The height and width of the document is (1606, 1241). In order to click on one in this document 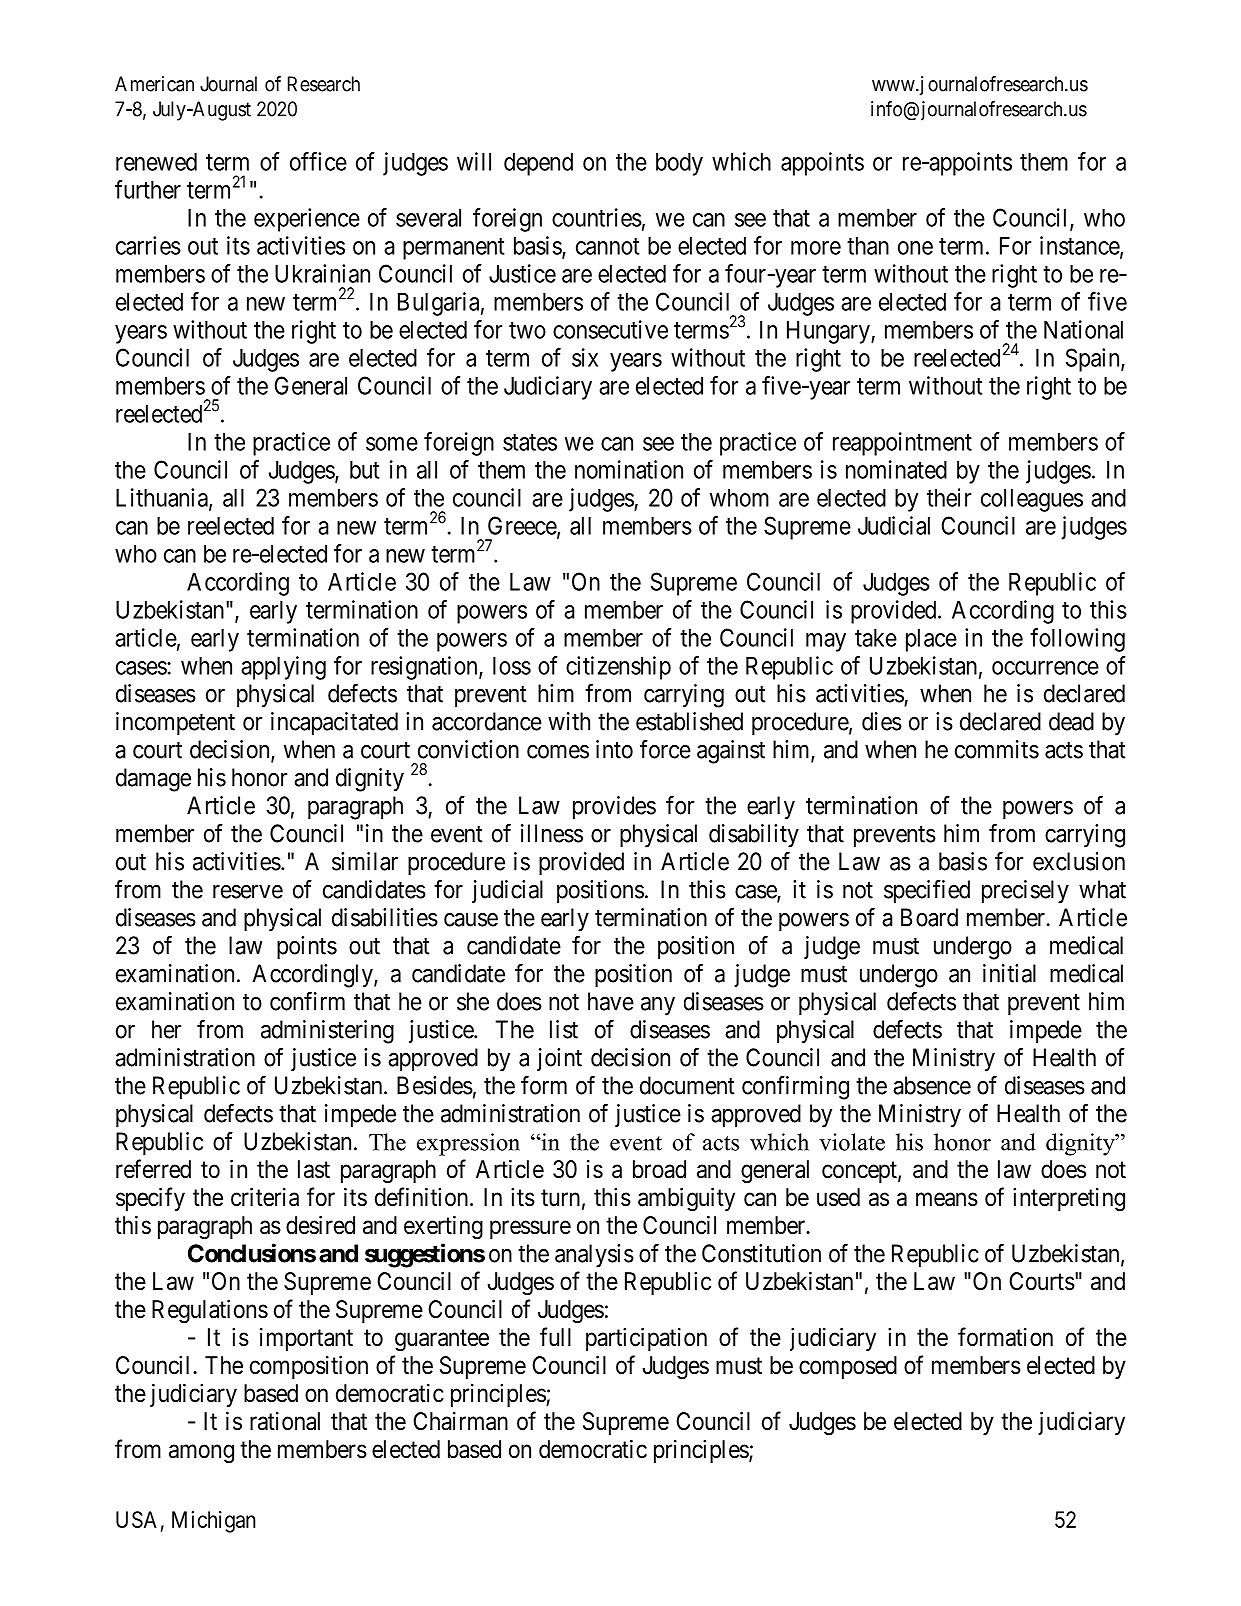, I will do `click(915, 248)`.
